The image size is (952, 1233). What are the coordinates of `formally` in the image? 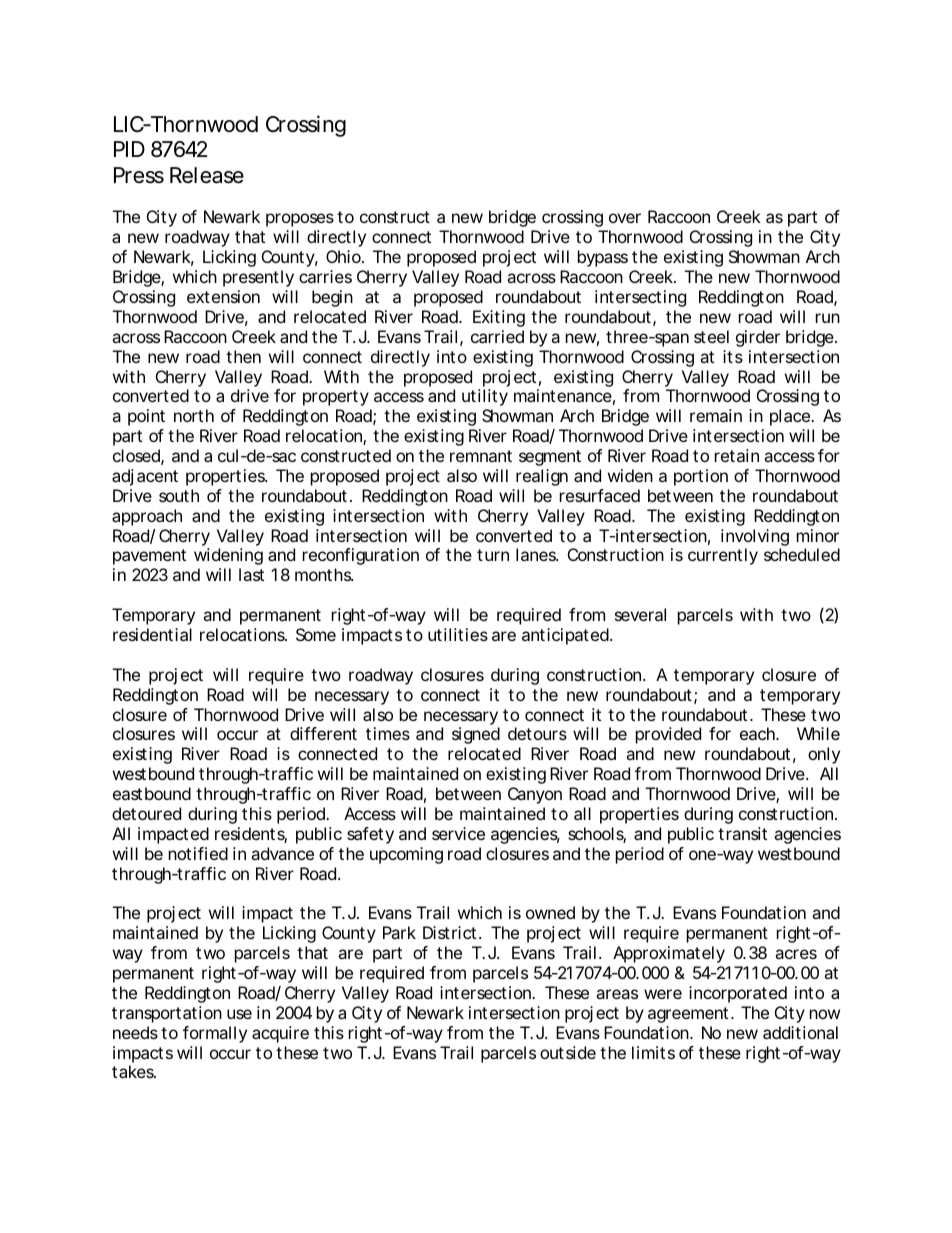 It's located at (215, 1034).
